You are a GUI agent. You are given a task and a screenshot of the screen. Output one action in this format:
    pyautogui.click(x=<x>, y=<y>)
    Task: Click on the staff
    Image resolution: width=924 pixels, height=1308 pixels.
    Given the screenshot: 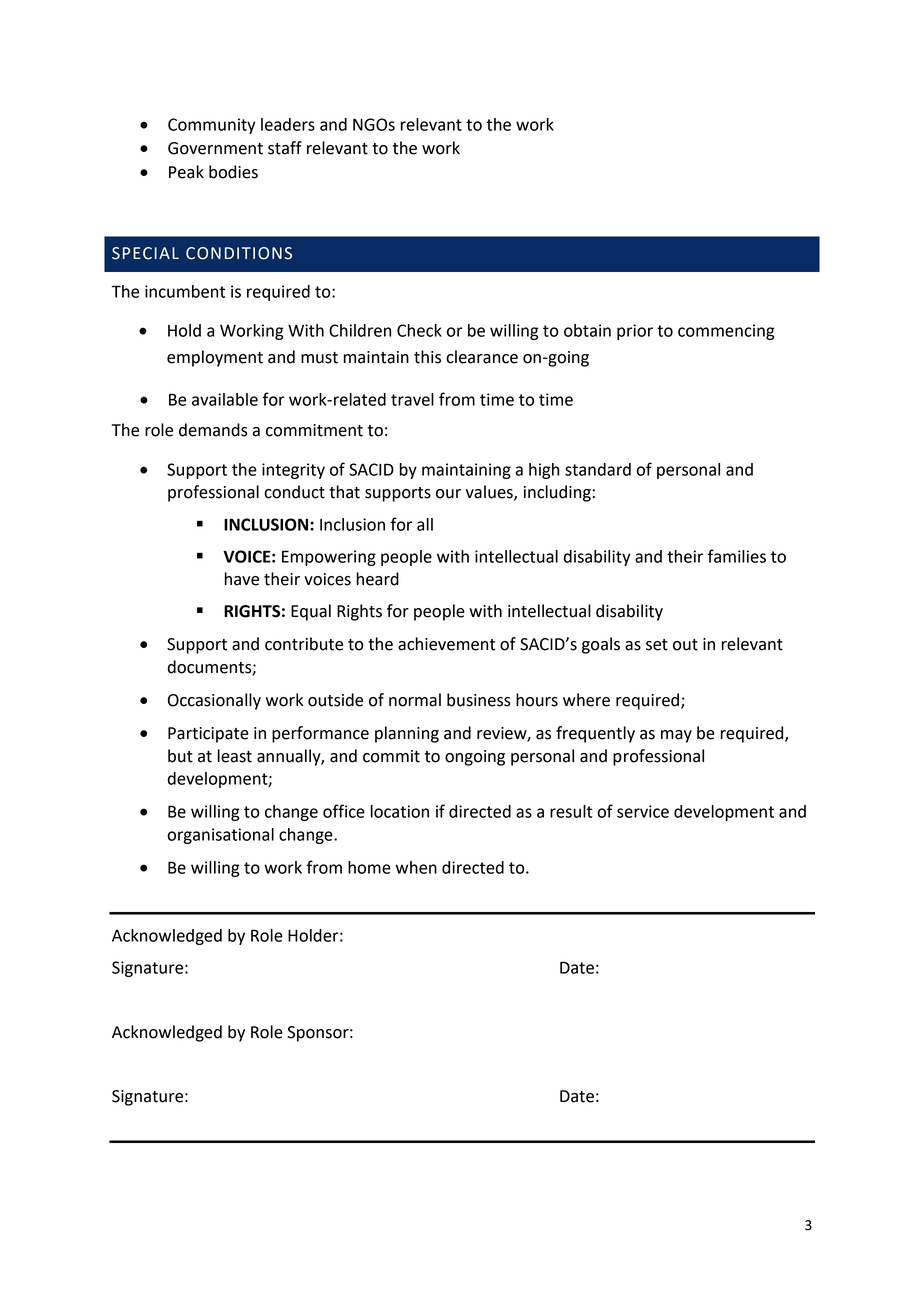 What is the action you would take?
    pyautogui.click(x=285, y=148)
